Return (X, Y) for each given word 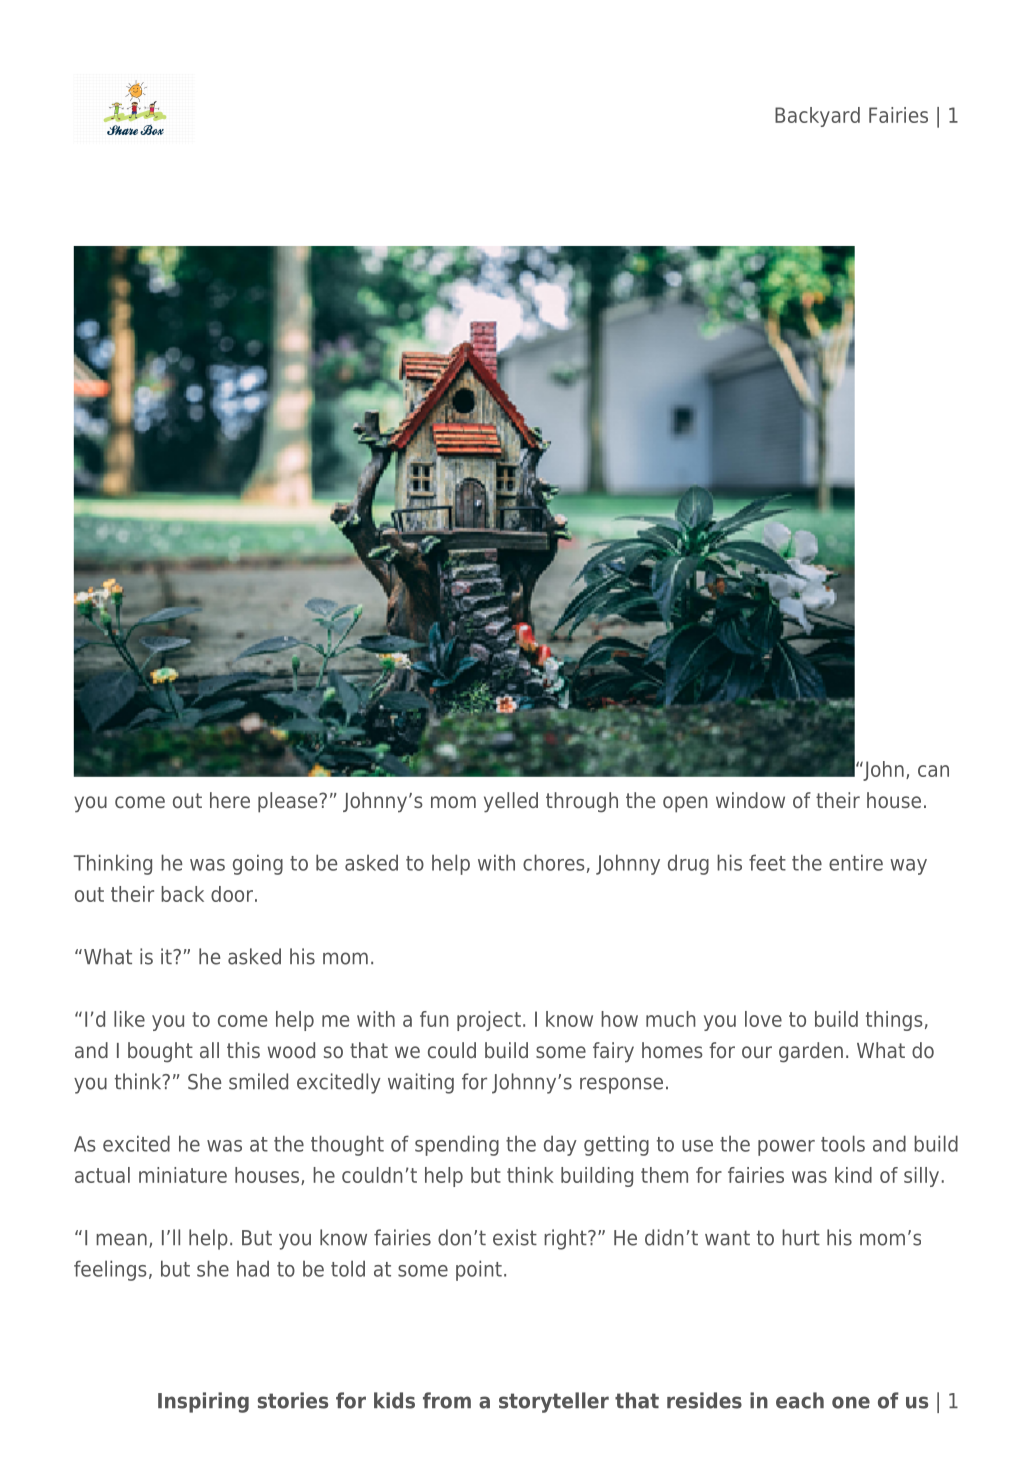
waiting (421, 1083)
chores (554, 862)
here (230, 800)
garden (811, 1052)
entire (856, 862)
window (750, 800)
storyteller (554, 1402)
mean (121, 1239)
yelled (511, 802)
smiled (258, 1081)
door (232, 894)
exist (515, 1237)
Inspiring (203, 1402)
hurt (801, 1237)
